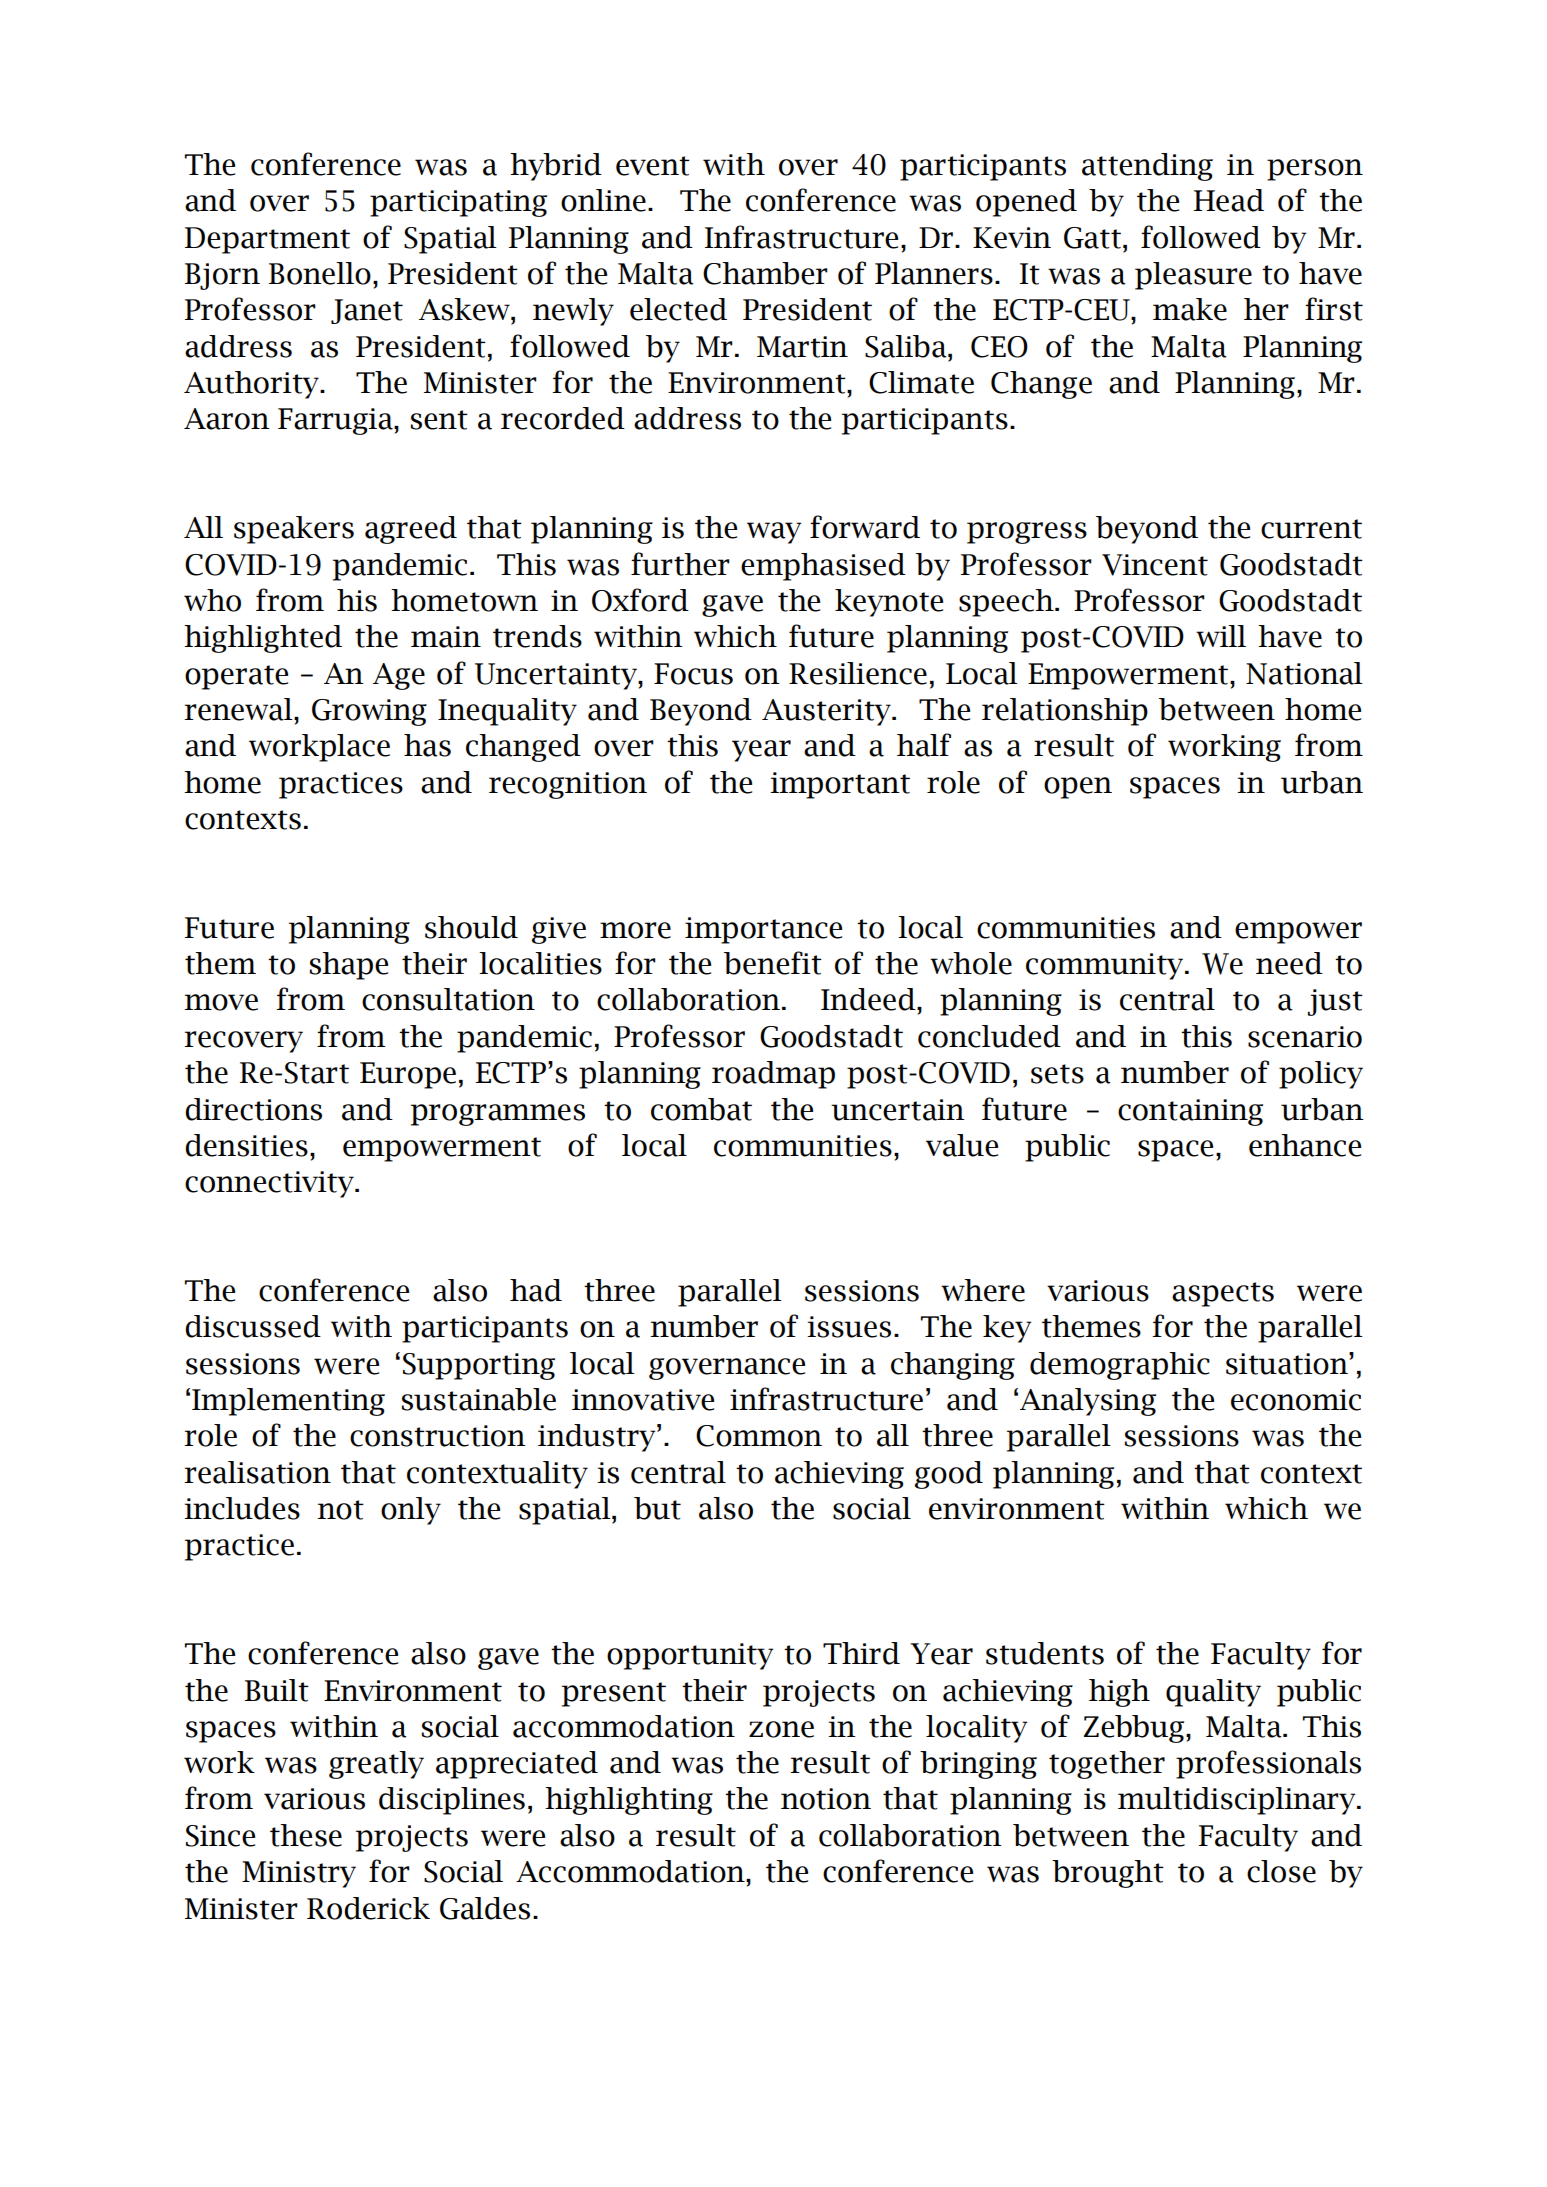 This document has height=2187, width=1547. What do you see at coordinates (1065, 712) in the document?
I see `relationship` at bounding box center [1065, 712].
